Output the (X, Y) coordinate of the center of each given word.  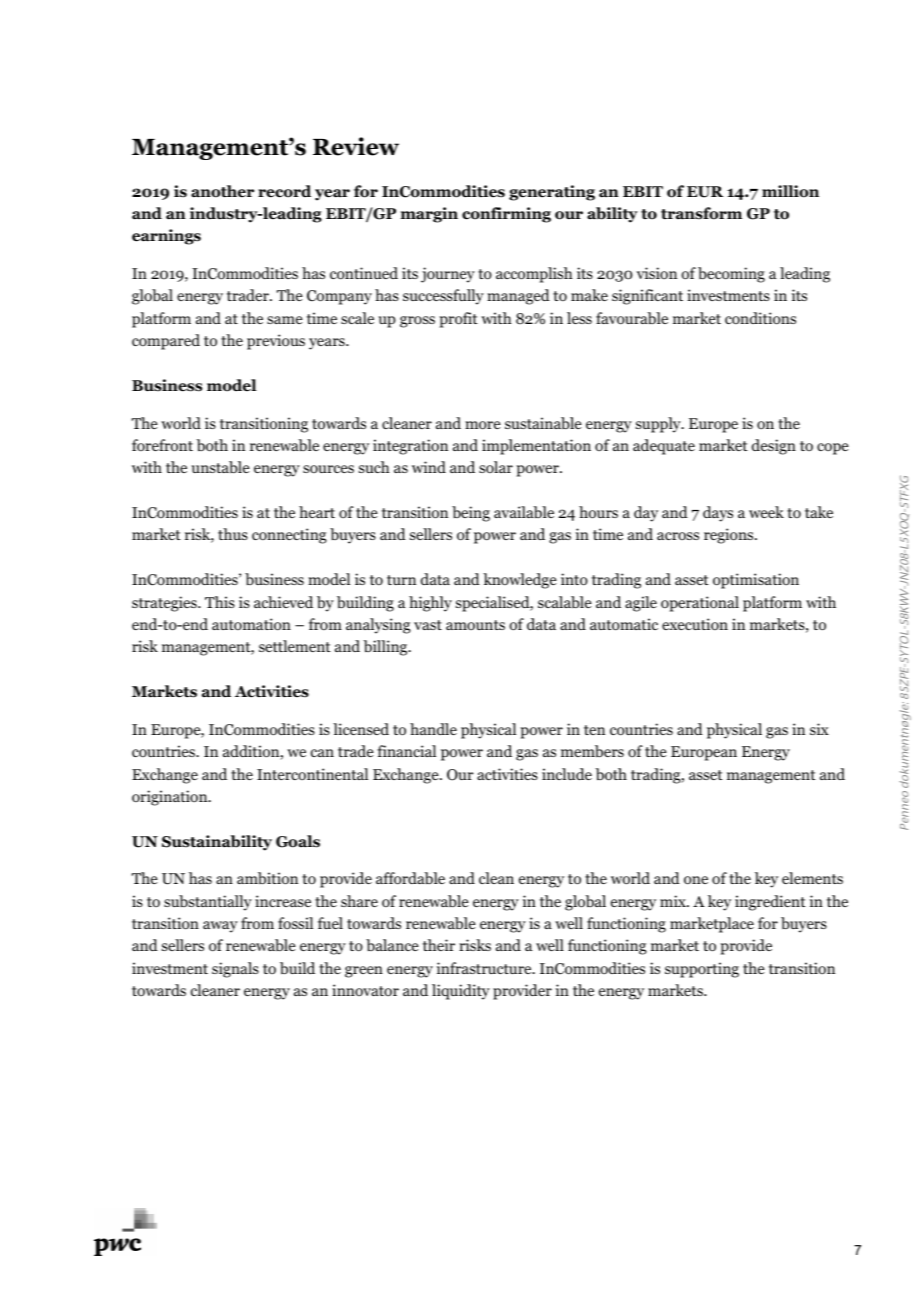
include (567, 774)
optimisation (756, 581)
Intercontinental (312, 774)
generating (552, 193)
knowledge (520, 581)
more (483, 425)
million (790, 191)
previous (276, 342)
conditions (760, 318)
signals (235, 970)
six (819, 729)
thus (233, 534)
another (222, 191)
